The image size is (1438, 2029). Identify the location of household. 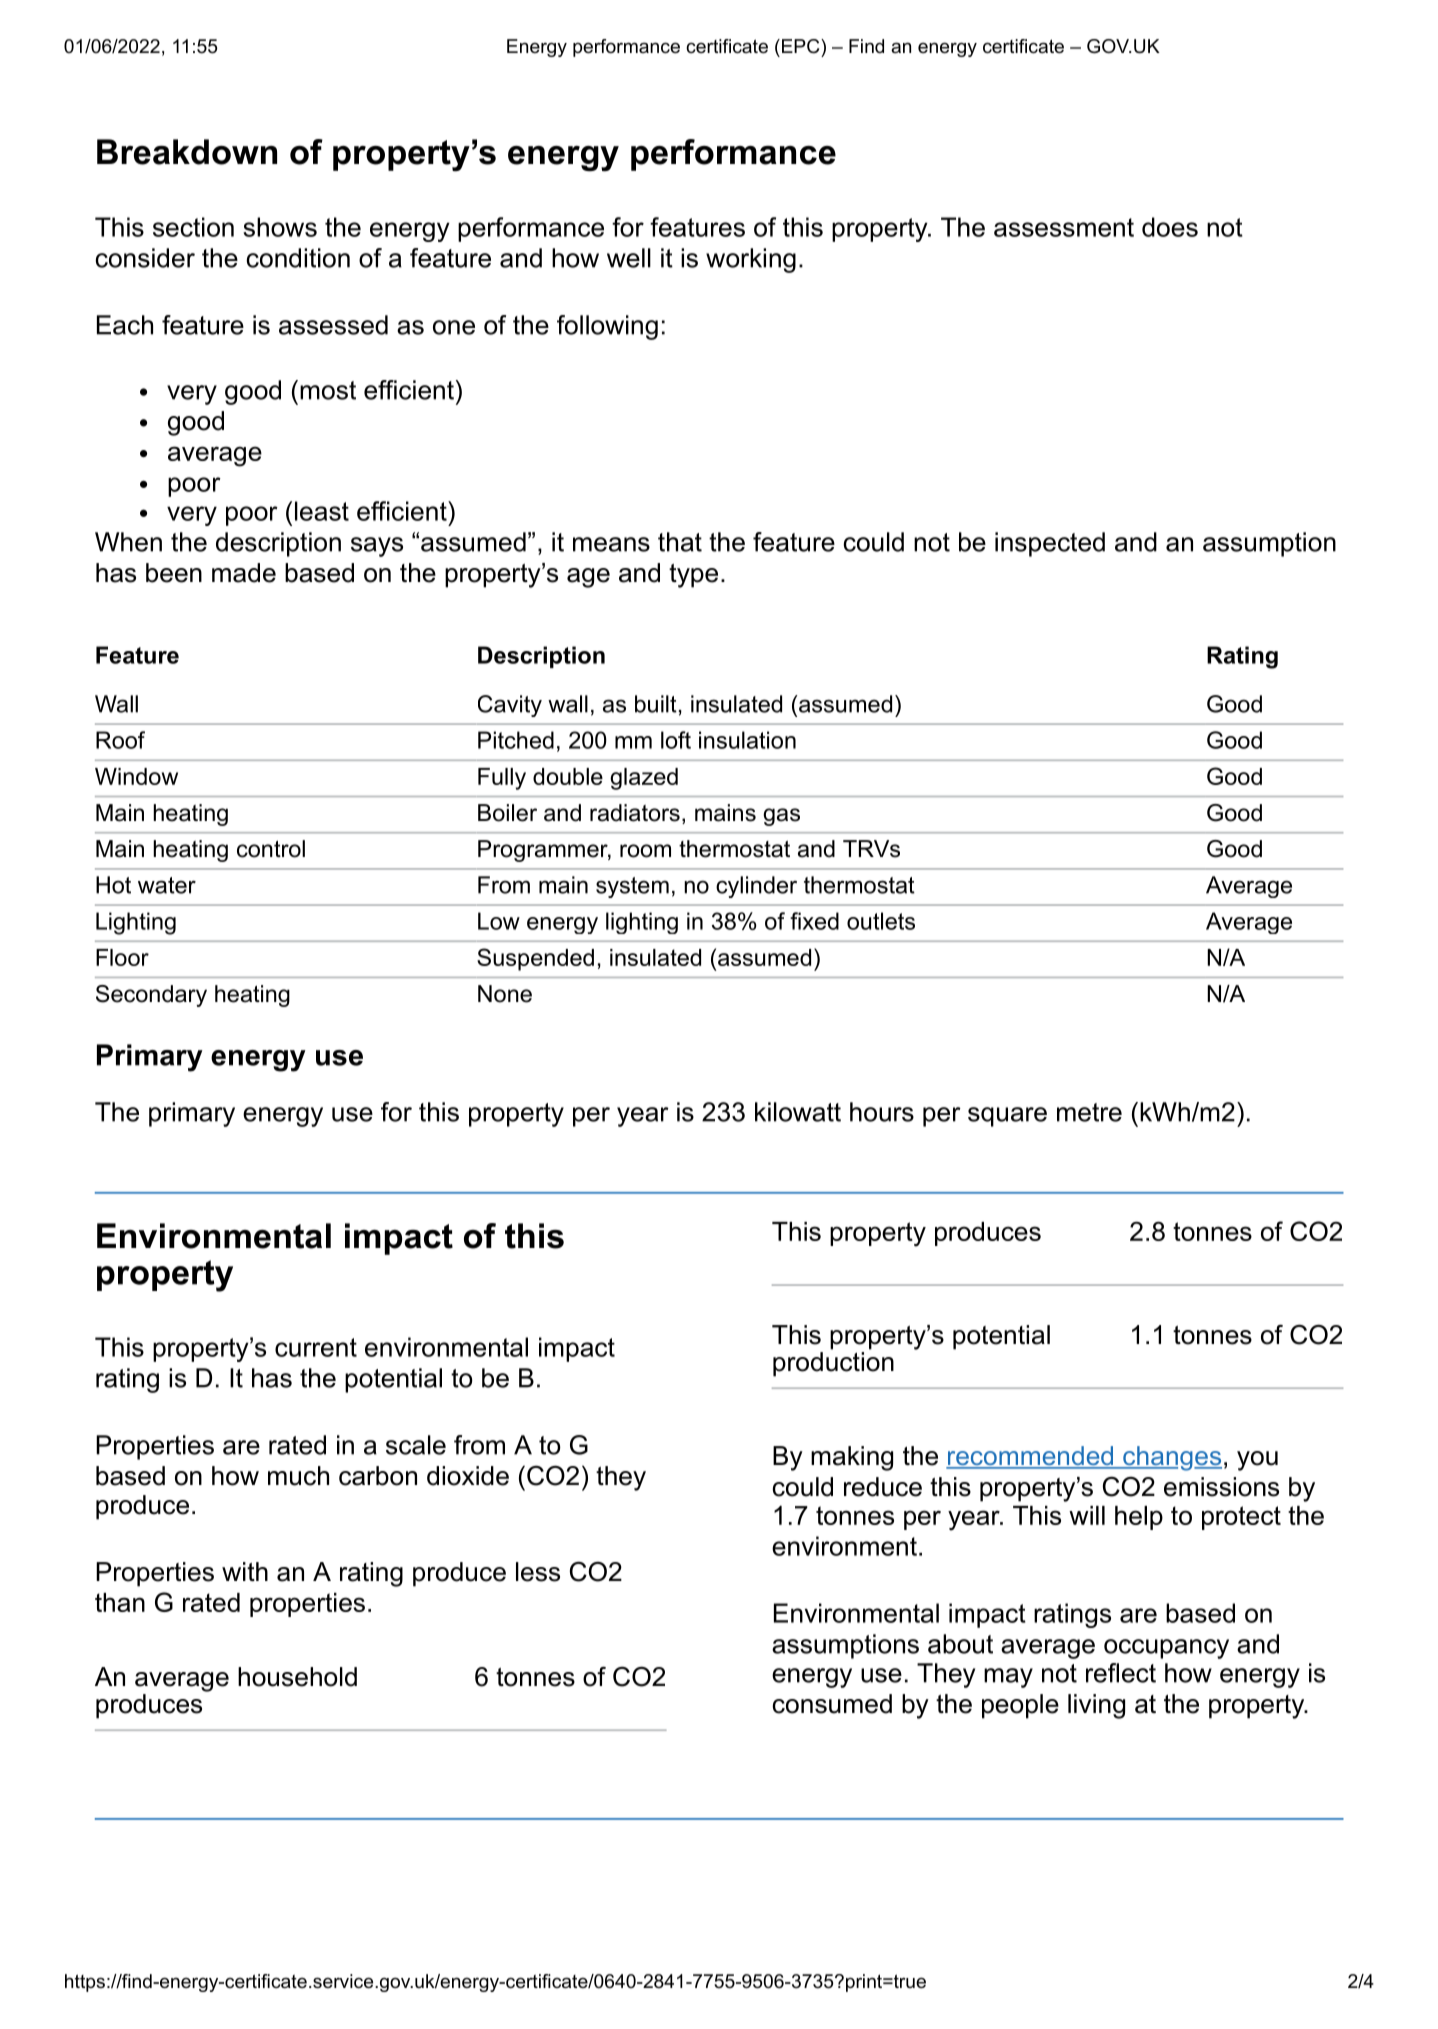
(297, 1677).
